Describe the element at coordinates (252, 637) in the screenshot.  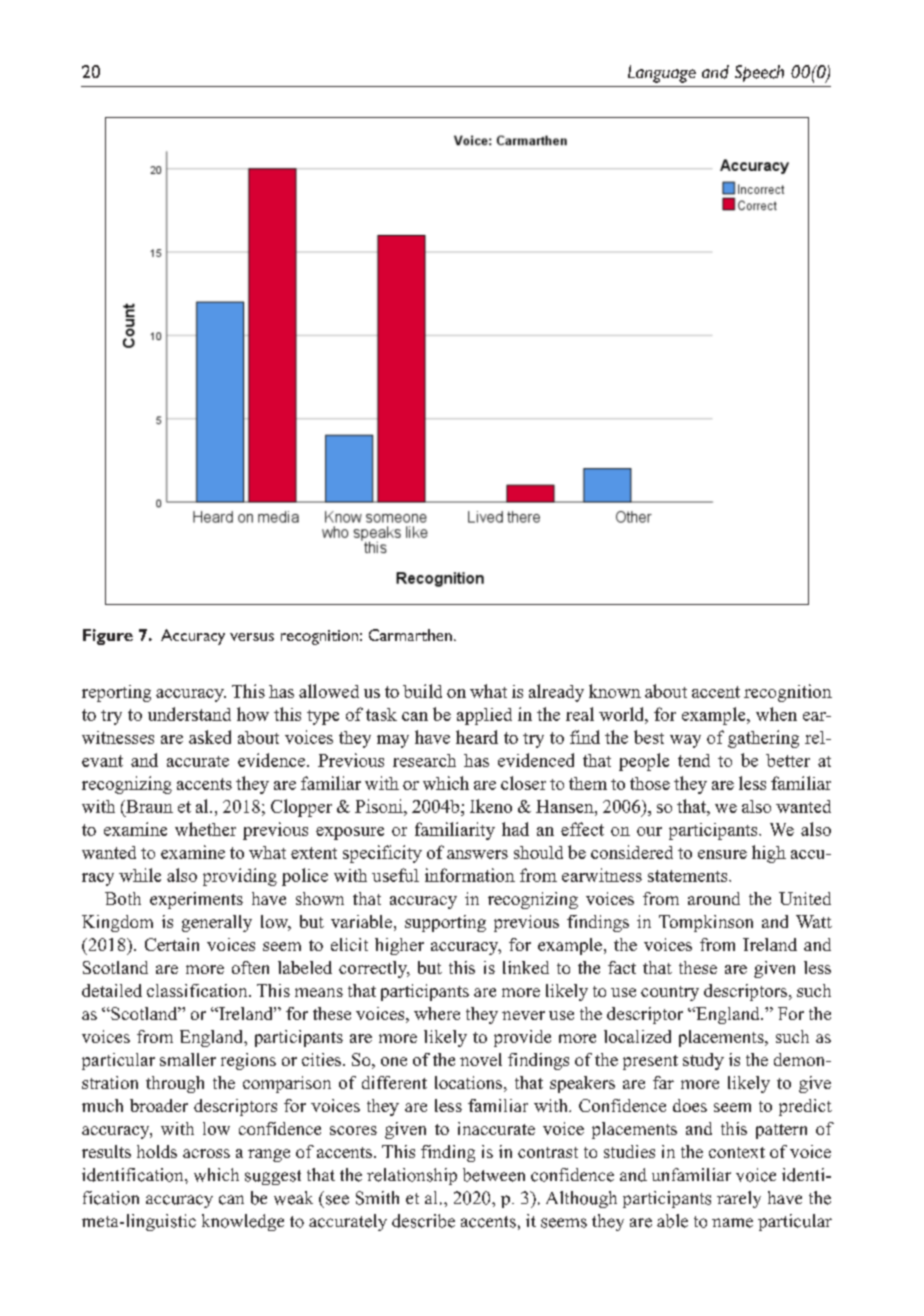
I see `versus` at that location.
